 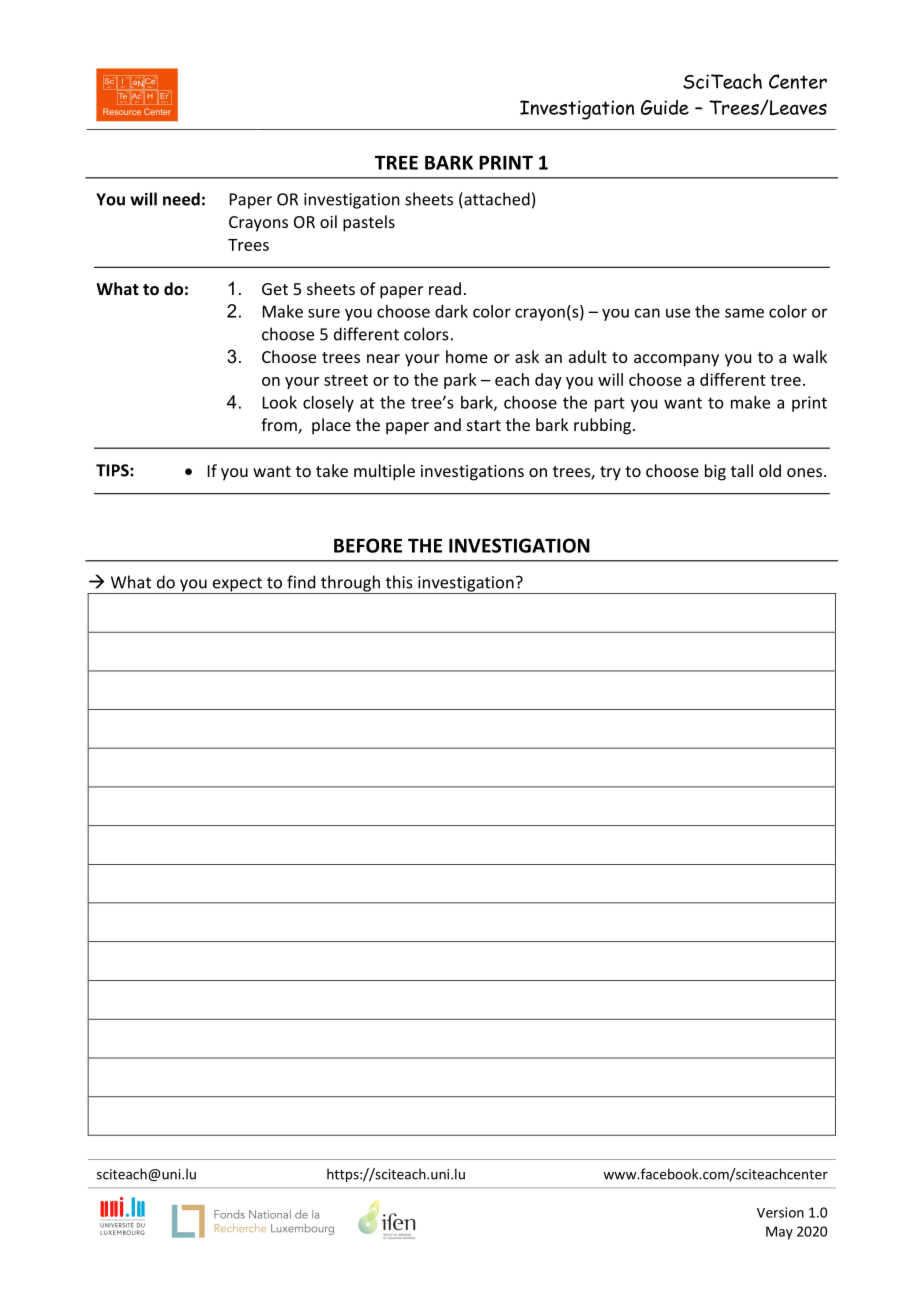 What do you see at coordinates (237, 585) in the screenshot?
I see `expect` at bounding box center [237, 585].
